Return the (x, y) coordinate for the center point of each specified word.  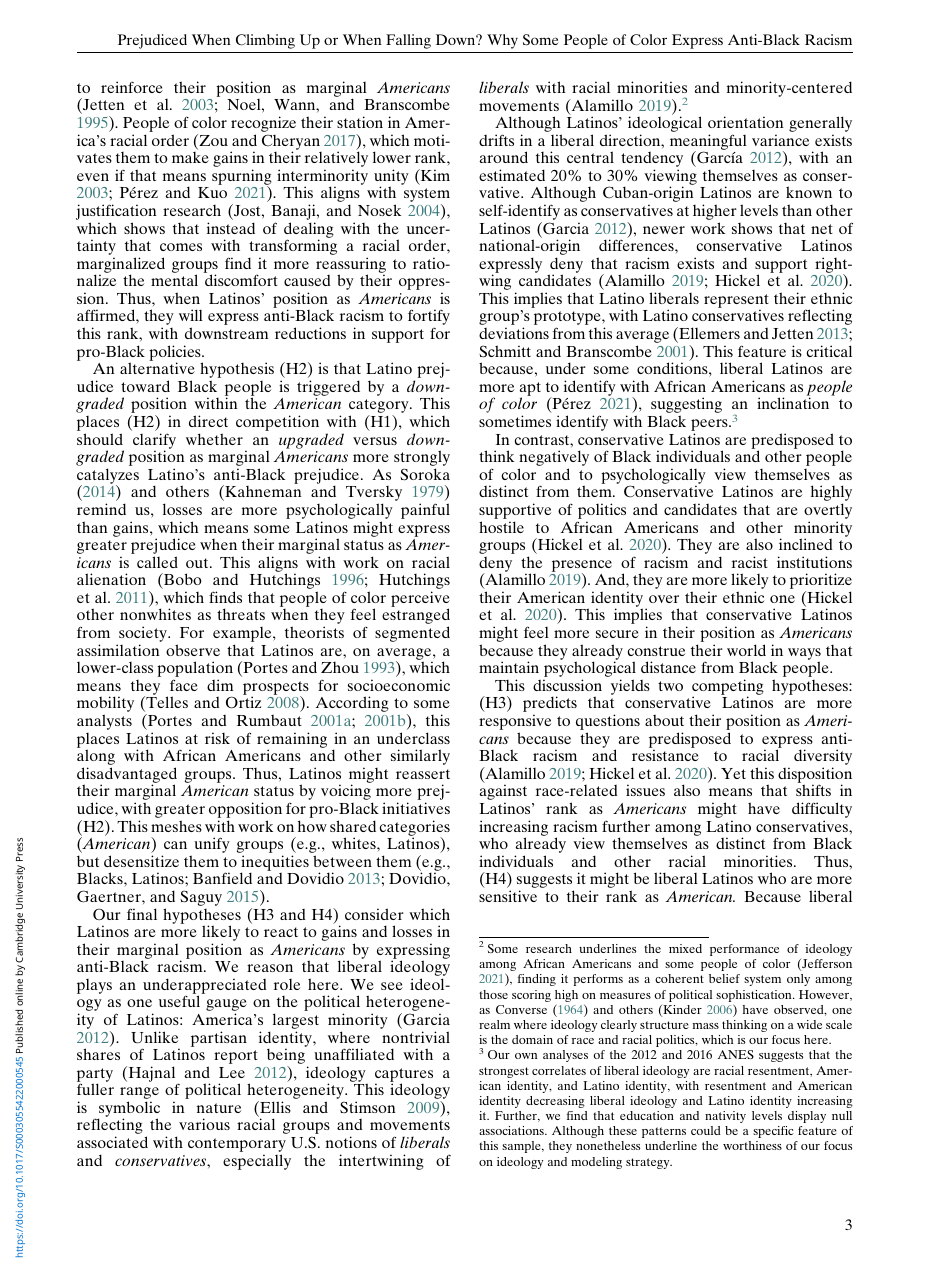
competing (728, 688)
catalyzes (108, 477)
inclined (806, 544)
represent (736, 302)
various (204, 1124)
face (184, 685)
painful (425, 511)
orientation (746, 122)
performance (744, 950)
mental (174, 280)
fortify (429, 318)
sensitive (508, 896)
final (142, 914)
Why (502, 41)
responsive (515, 723)
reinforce (132, 87)
